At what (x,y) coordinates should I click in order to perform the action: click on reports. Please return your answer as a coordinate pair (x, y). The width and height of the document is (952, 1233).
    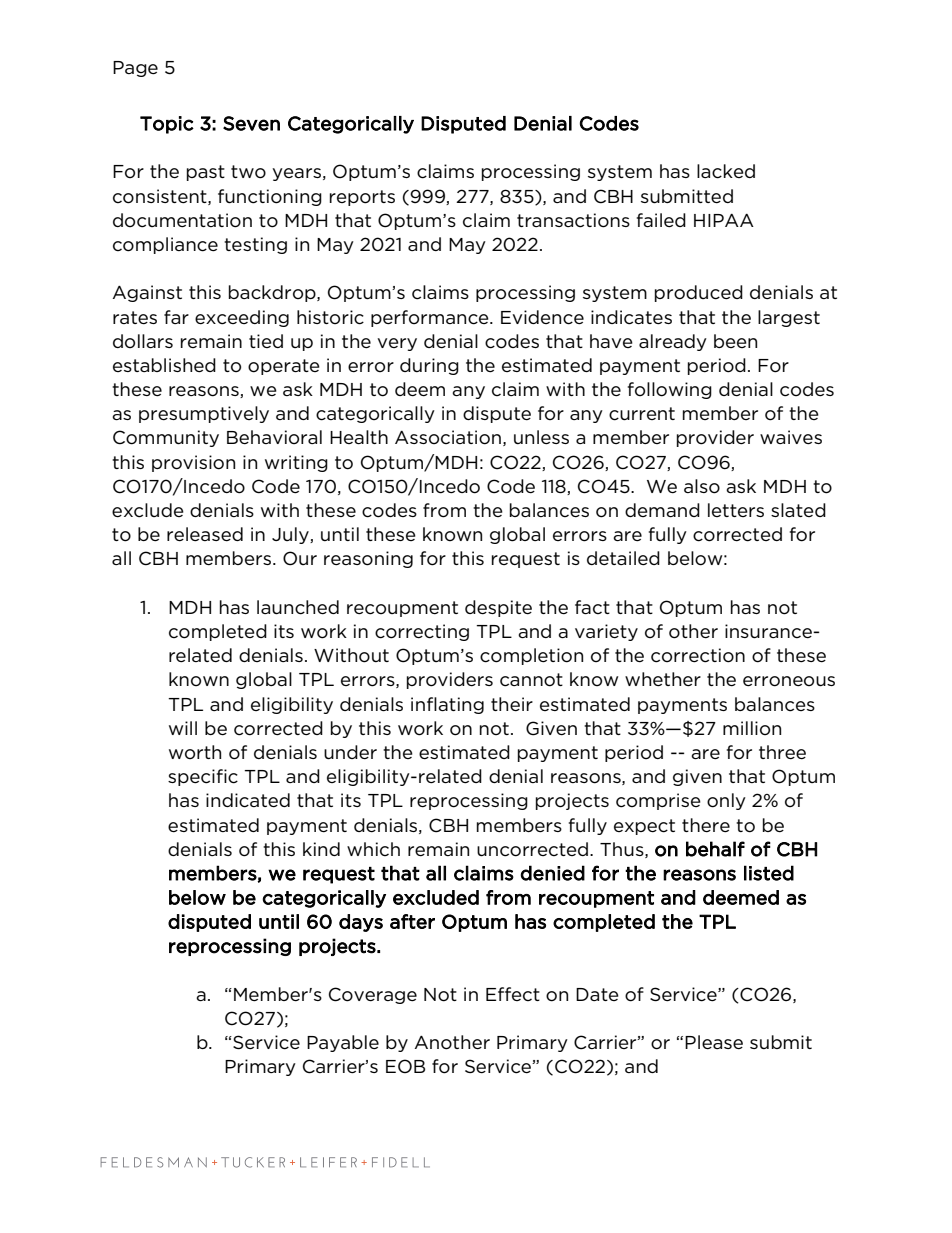
    Looking at the image, I should click on (362, 198).
